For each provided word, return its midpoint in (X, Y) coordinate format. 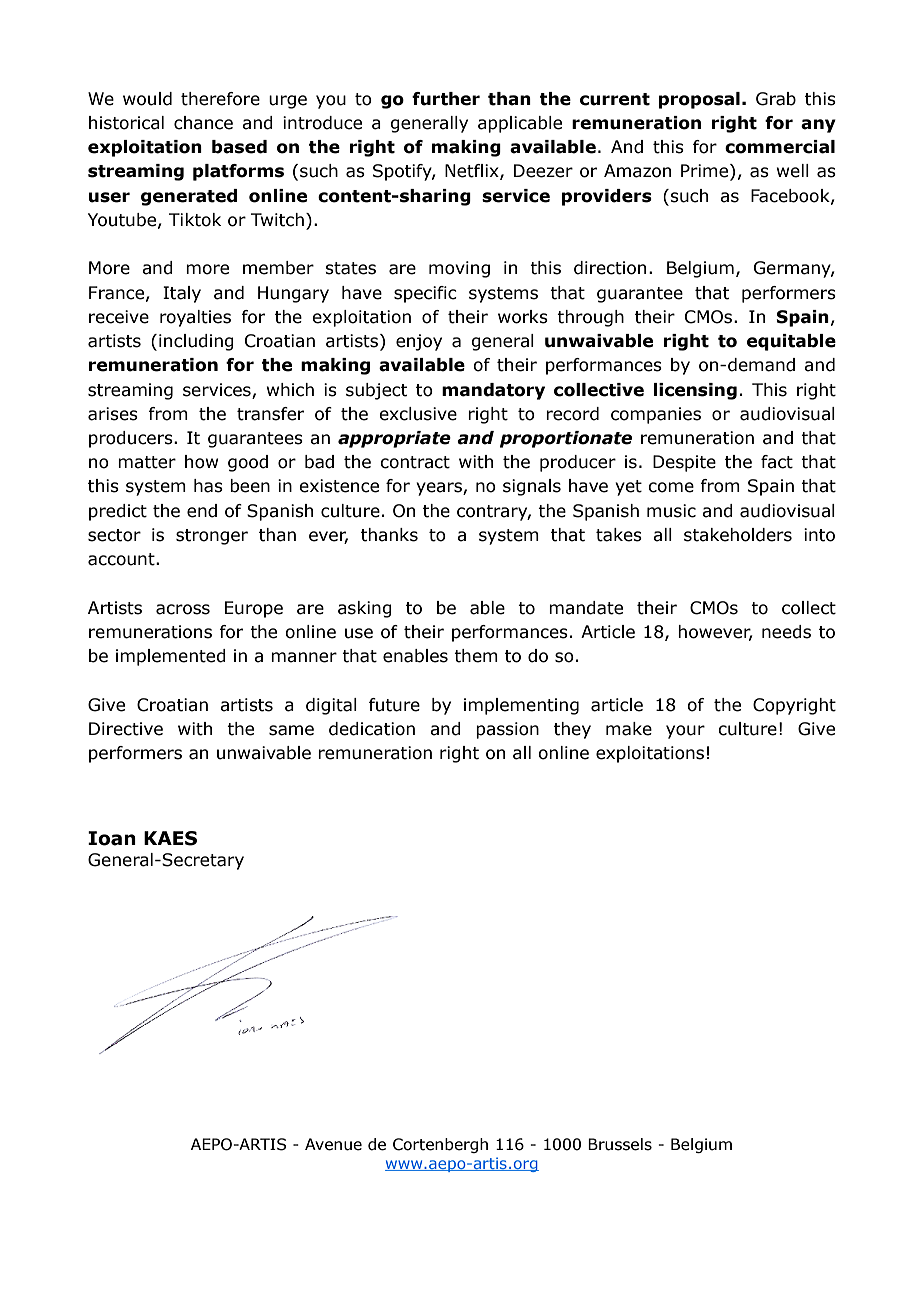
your (685, 732)
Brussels (620, 1144)
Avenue (333, 1144)
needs (786, 632)
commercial (780, 147)
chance (203, 123)
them (476, 656)
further (446, 99)
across (183, 609)
